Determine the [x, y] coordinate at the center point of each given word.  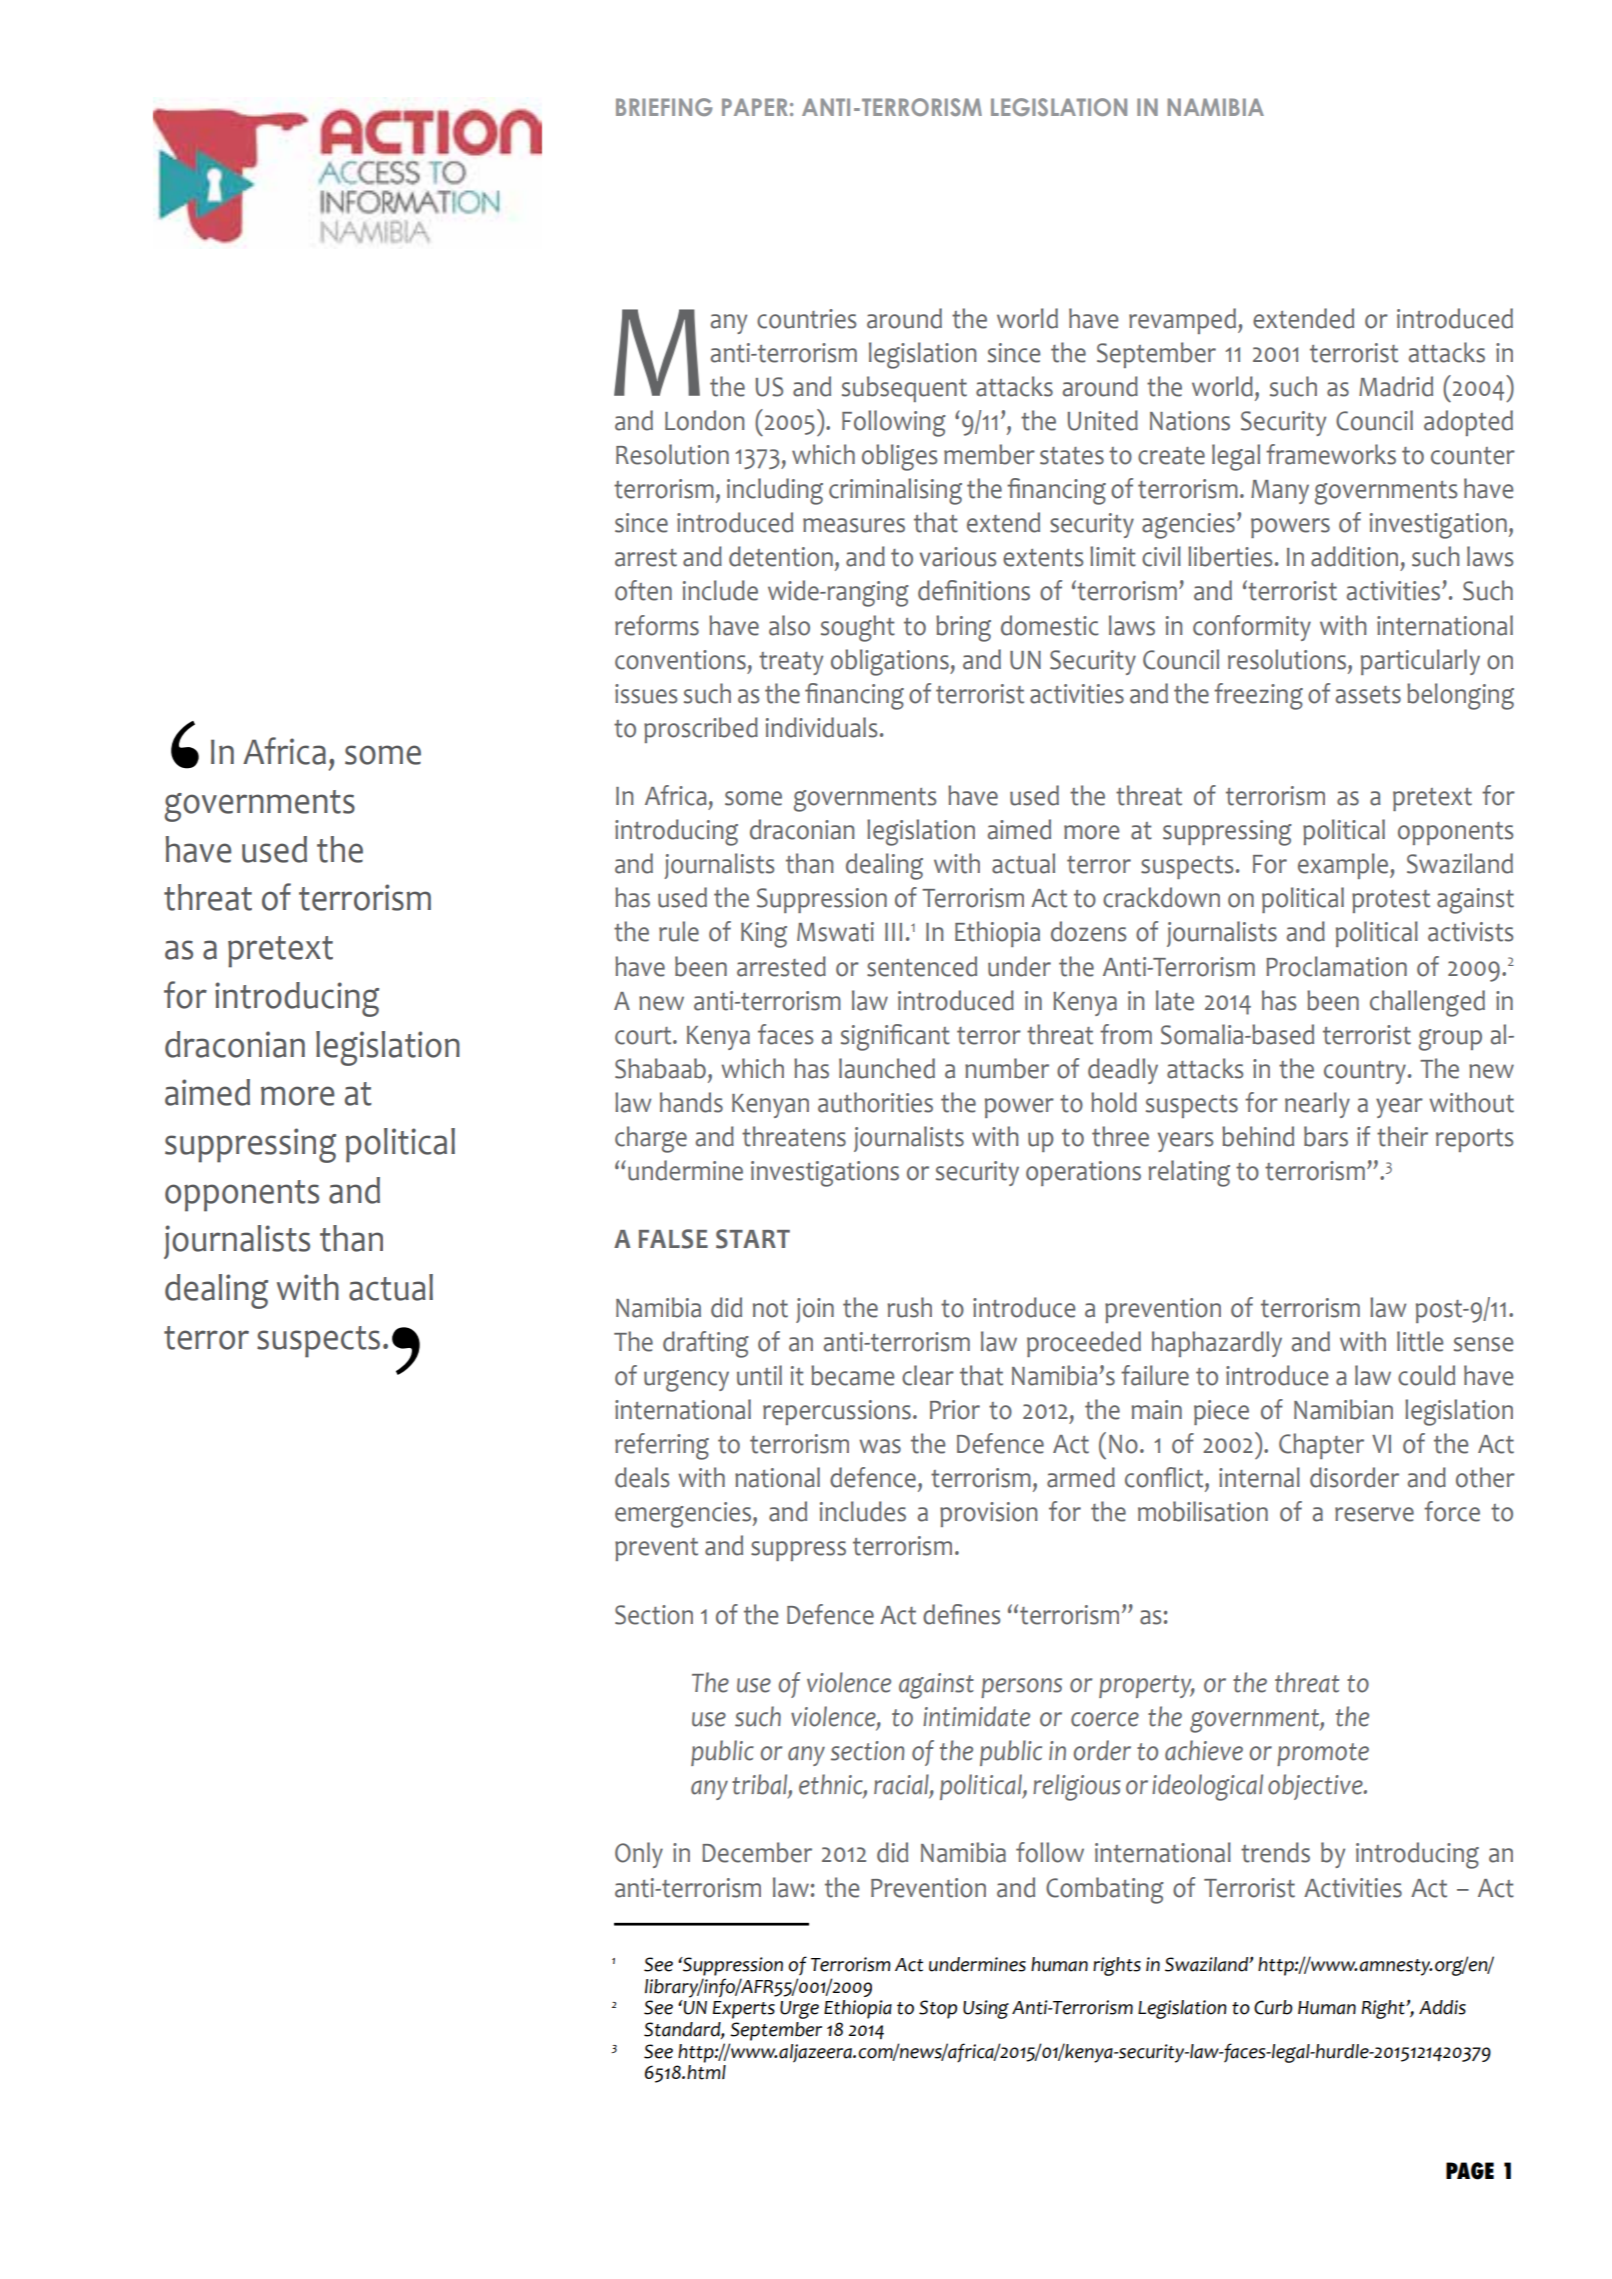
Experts [744, 2010]
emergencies [683, 1515]
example [1344, 866]
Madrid [1396, 386]
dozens [1088, 931]
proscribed [701, 730]
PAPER [755, 107]
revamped [1182, 321]
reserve [1374, 1514]
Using [986, 2009]
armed [1081, 1477]
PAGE [1470, 2171]
